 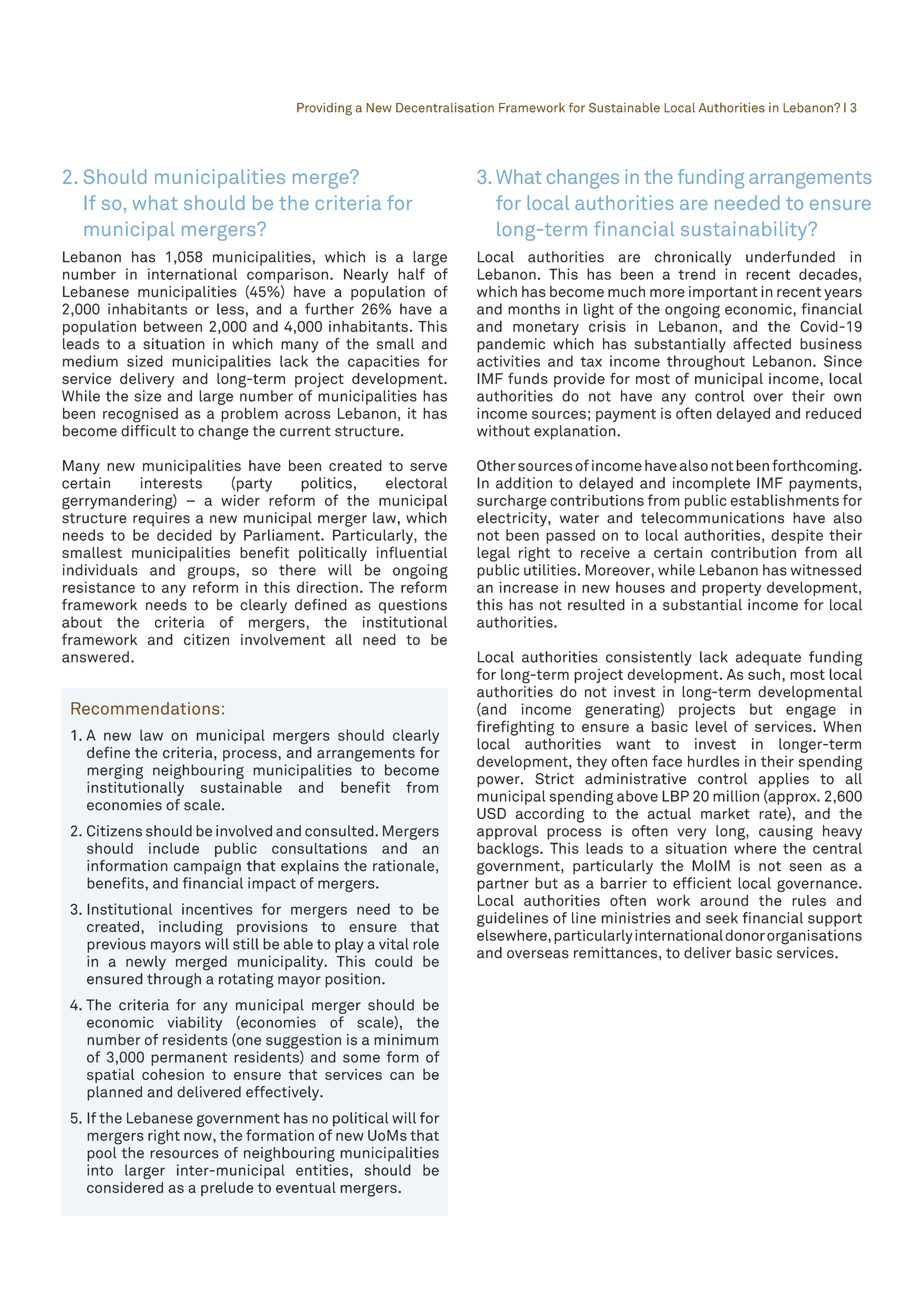 I want to click on considered, so click(x=125, y=1187).
